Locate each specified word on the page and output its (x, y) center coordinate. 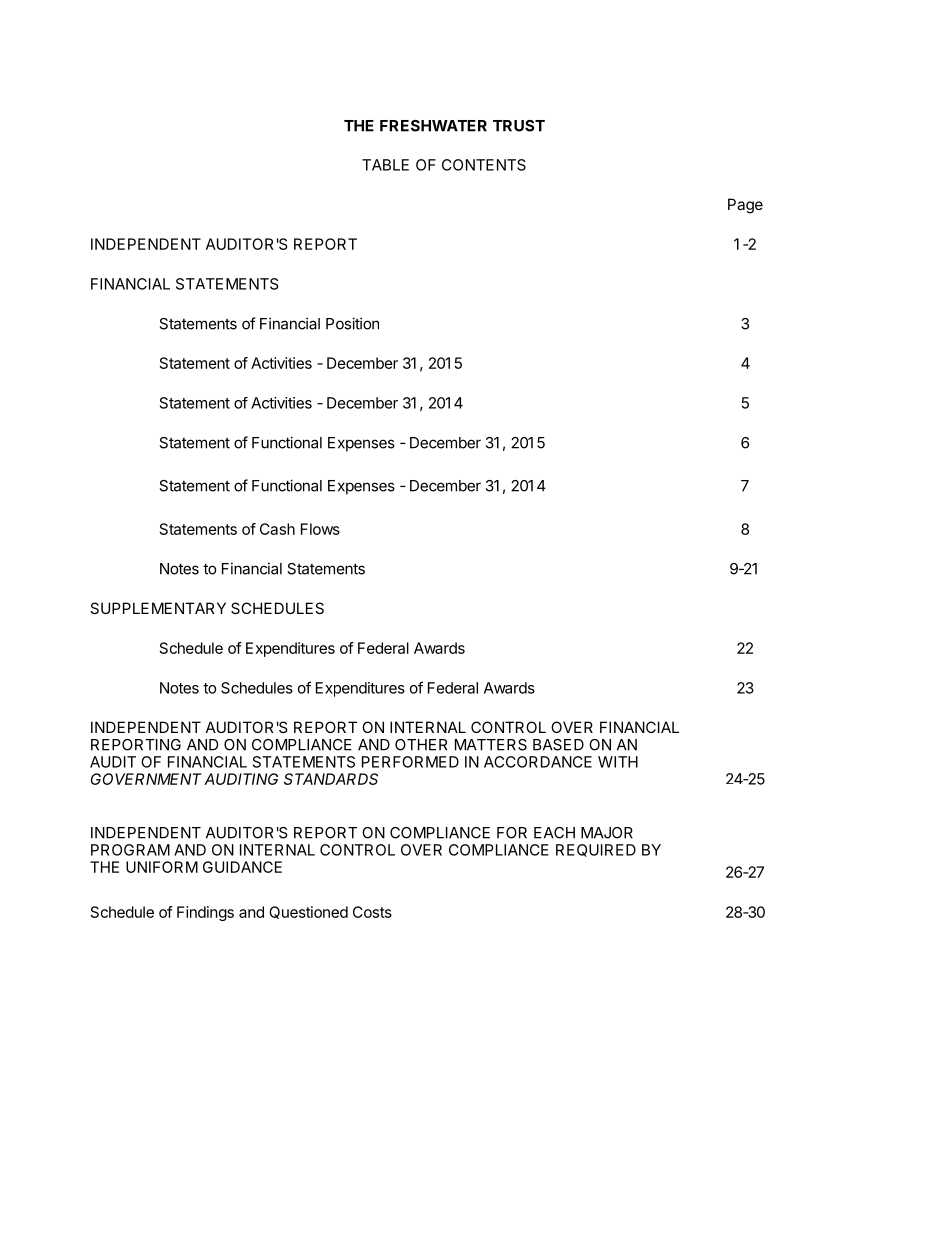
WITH (618, 762)
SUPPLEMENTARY (158, 608)
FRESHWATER (433, 126)
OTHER (421, 745)
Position (352, 323)
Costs (372, 912)
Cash (277, 529)
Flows (320, 529)
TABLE (385, 165)
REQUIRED (596, 850)
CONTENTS (484, 165)
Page (745, 206)
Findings (205, 913)
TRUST (519, 126)
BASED (558, 745)
